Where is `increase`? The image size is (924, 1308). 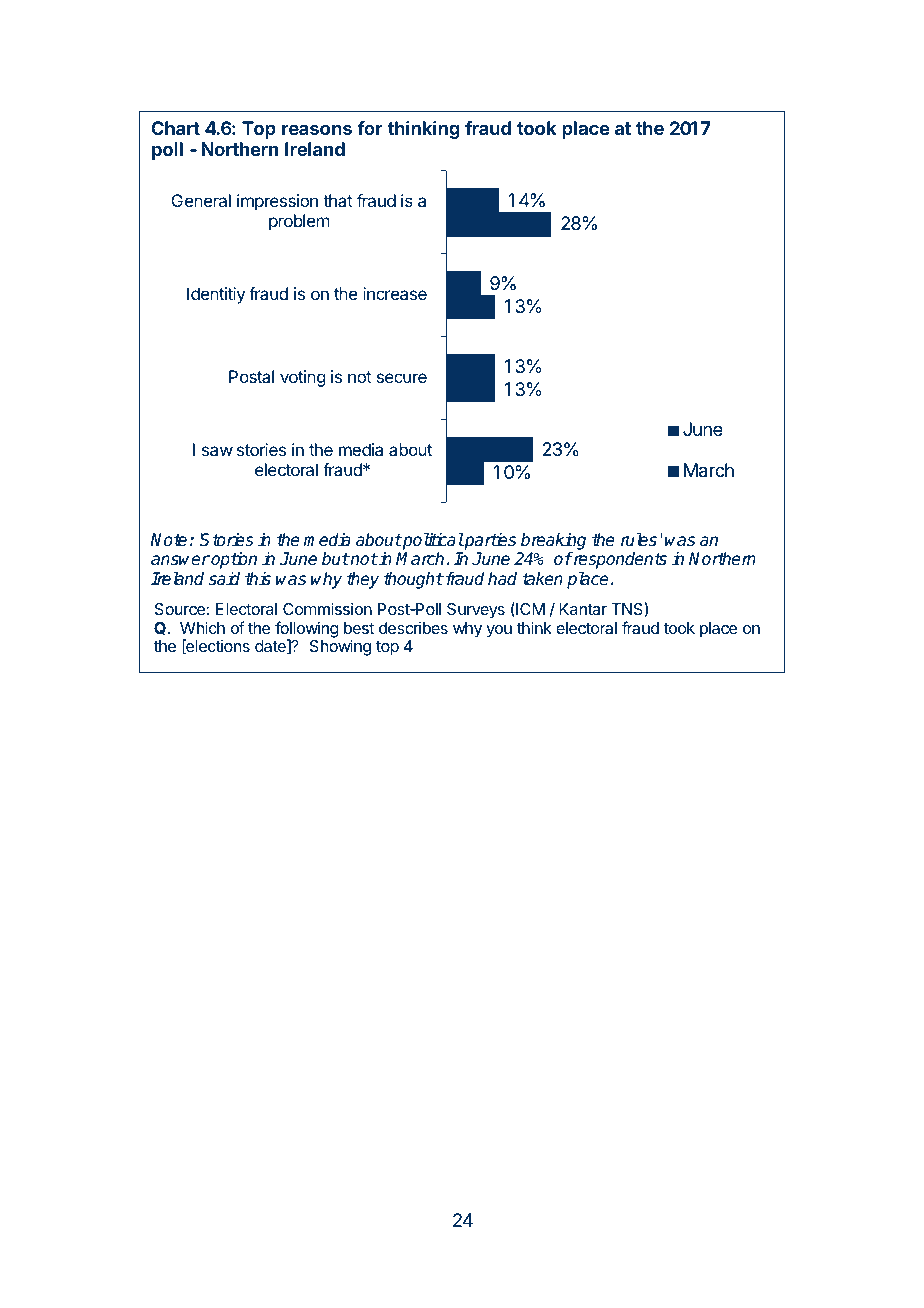
increase is located at coordinates (395, 293).
